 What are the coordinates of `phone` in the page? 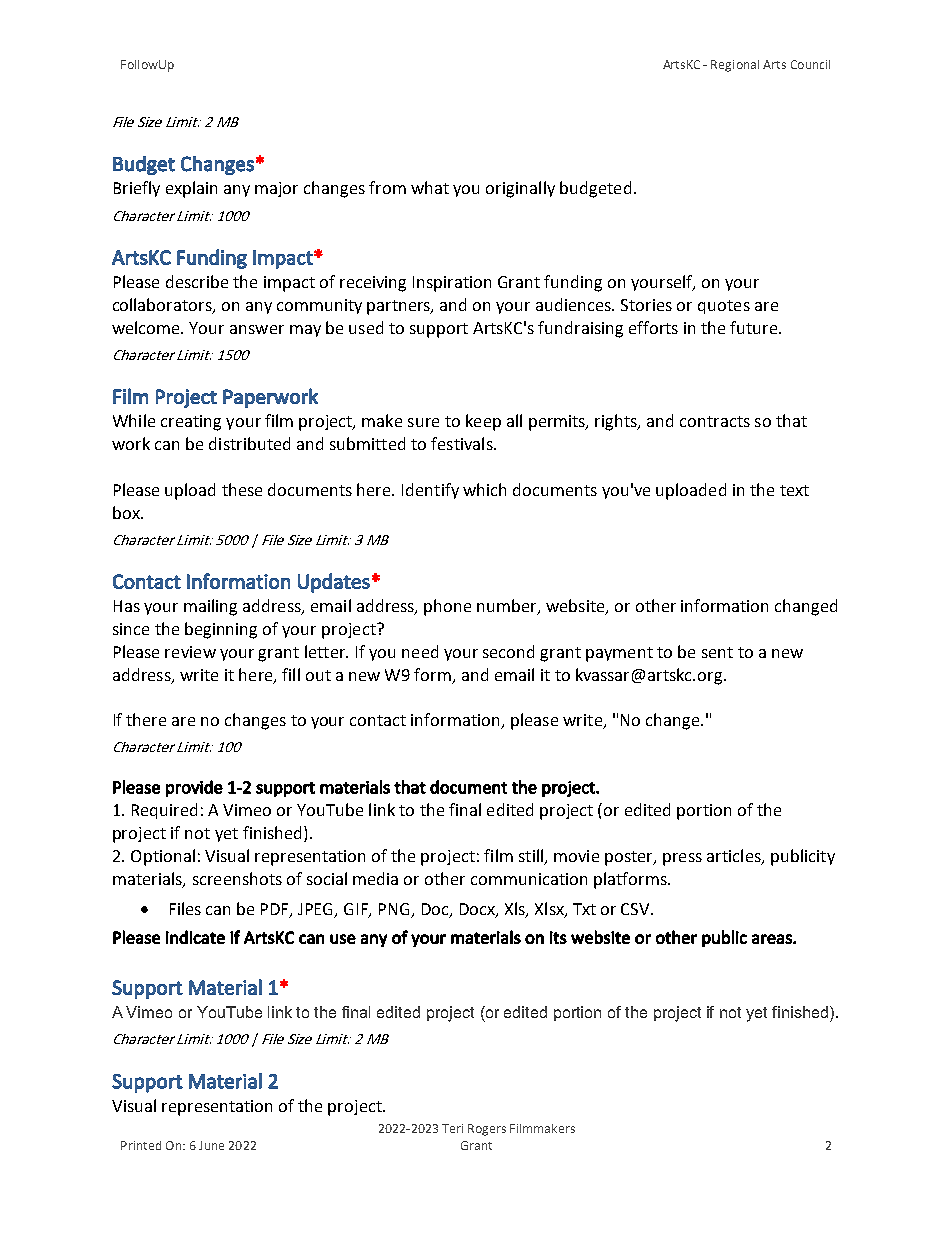 It's located at (447, 607).
